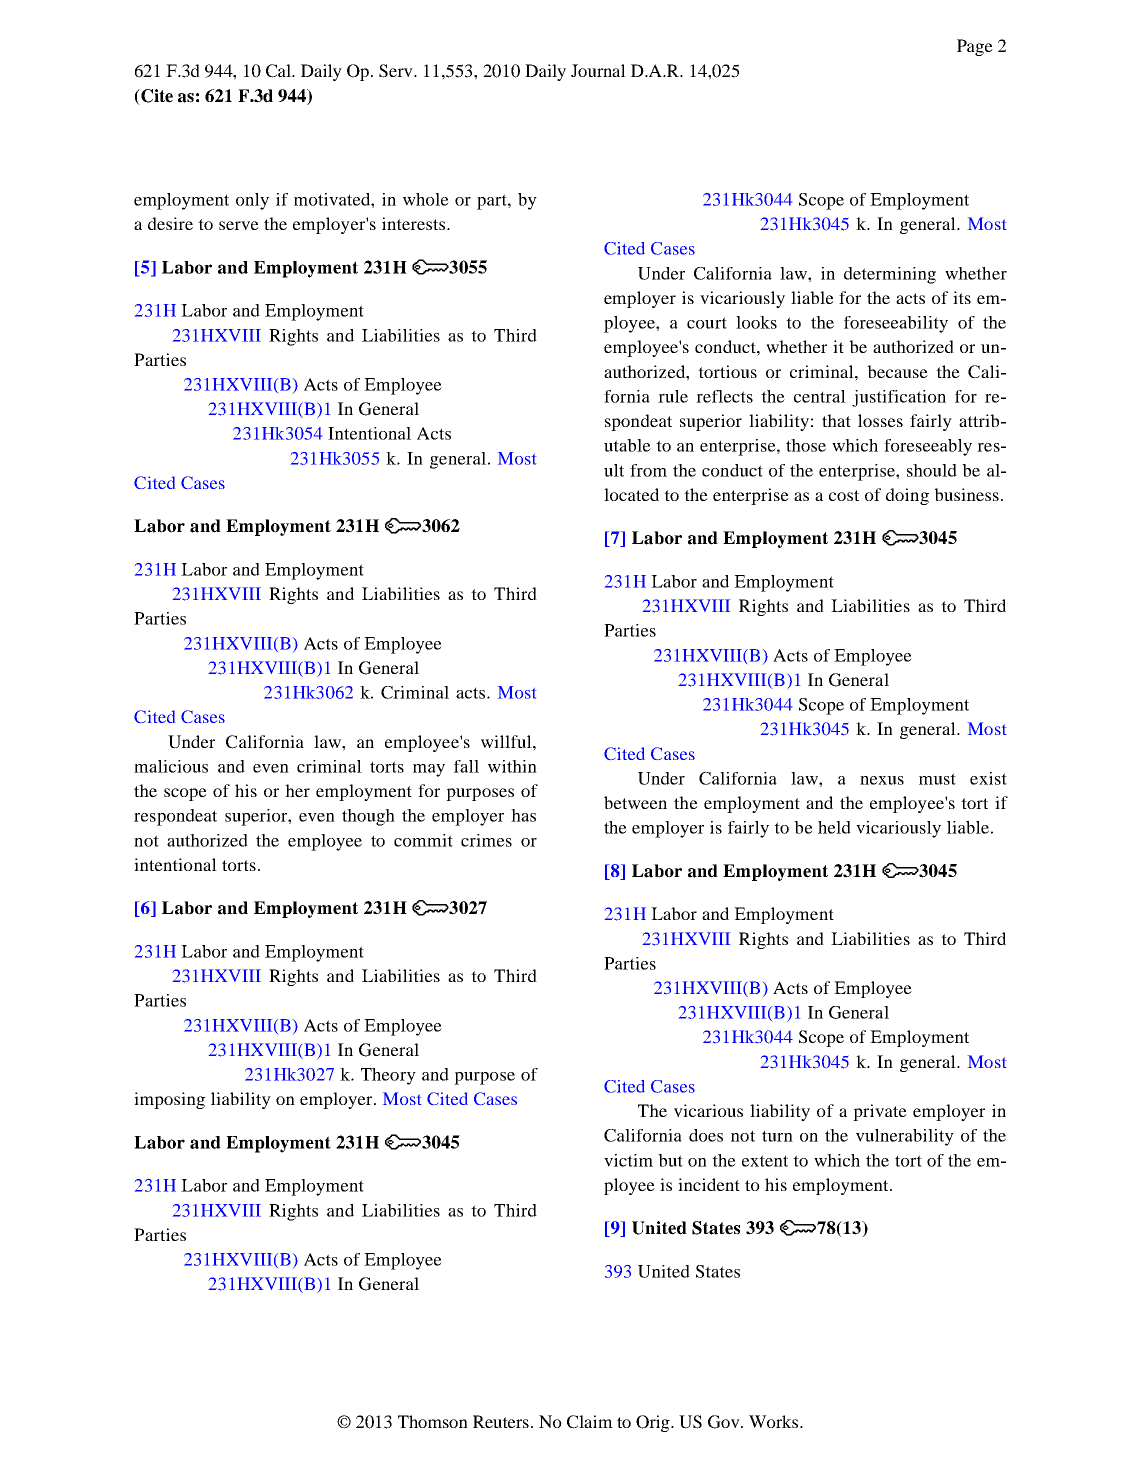 The image size is (1141, 1477). I want to click on Claim, so click(590, 1422).
